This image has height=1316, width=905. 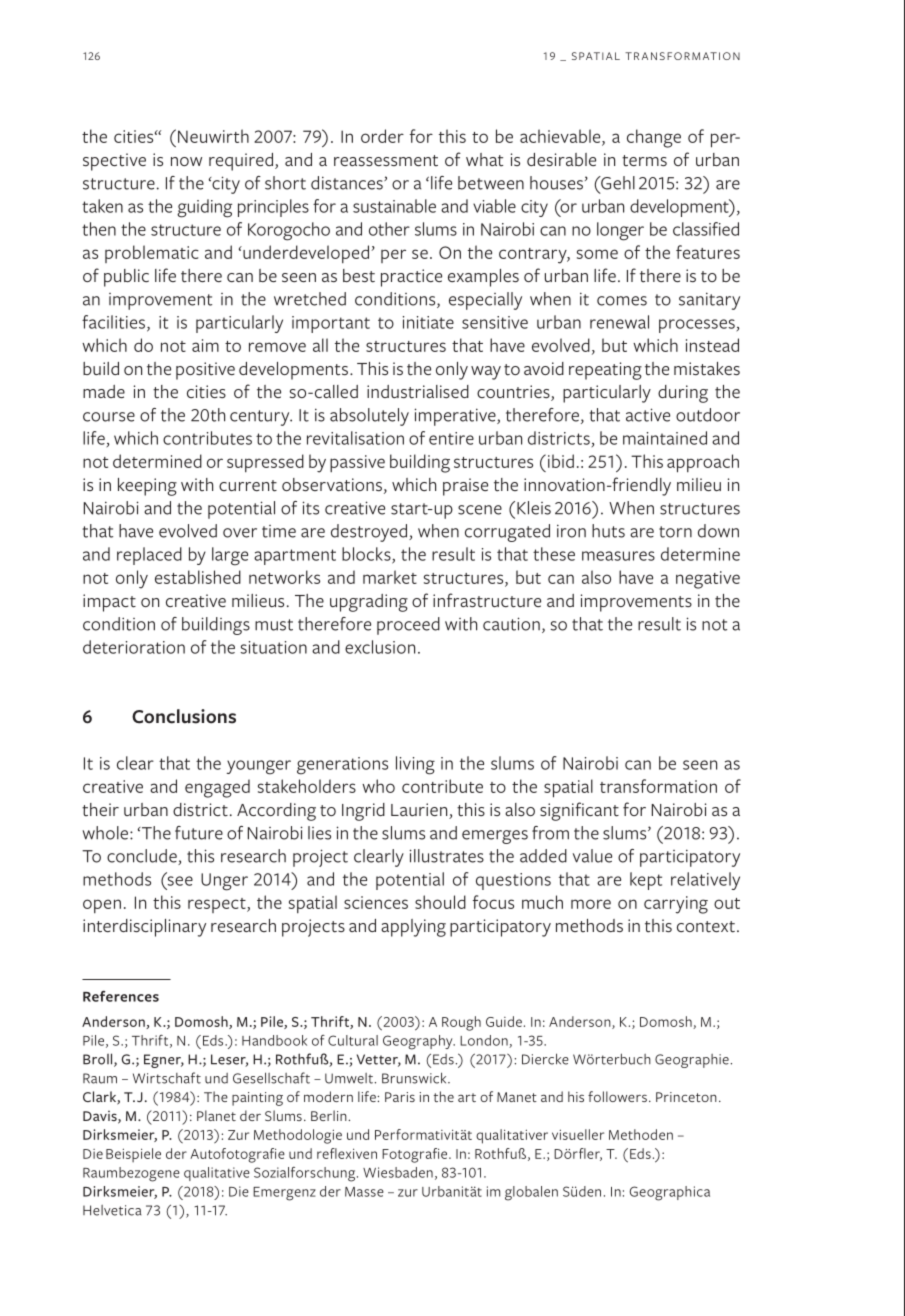 I want to click on now, so click(x=186, y=161).
